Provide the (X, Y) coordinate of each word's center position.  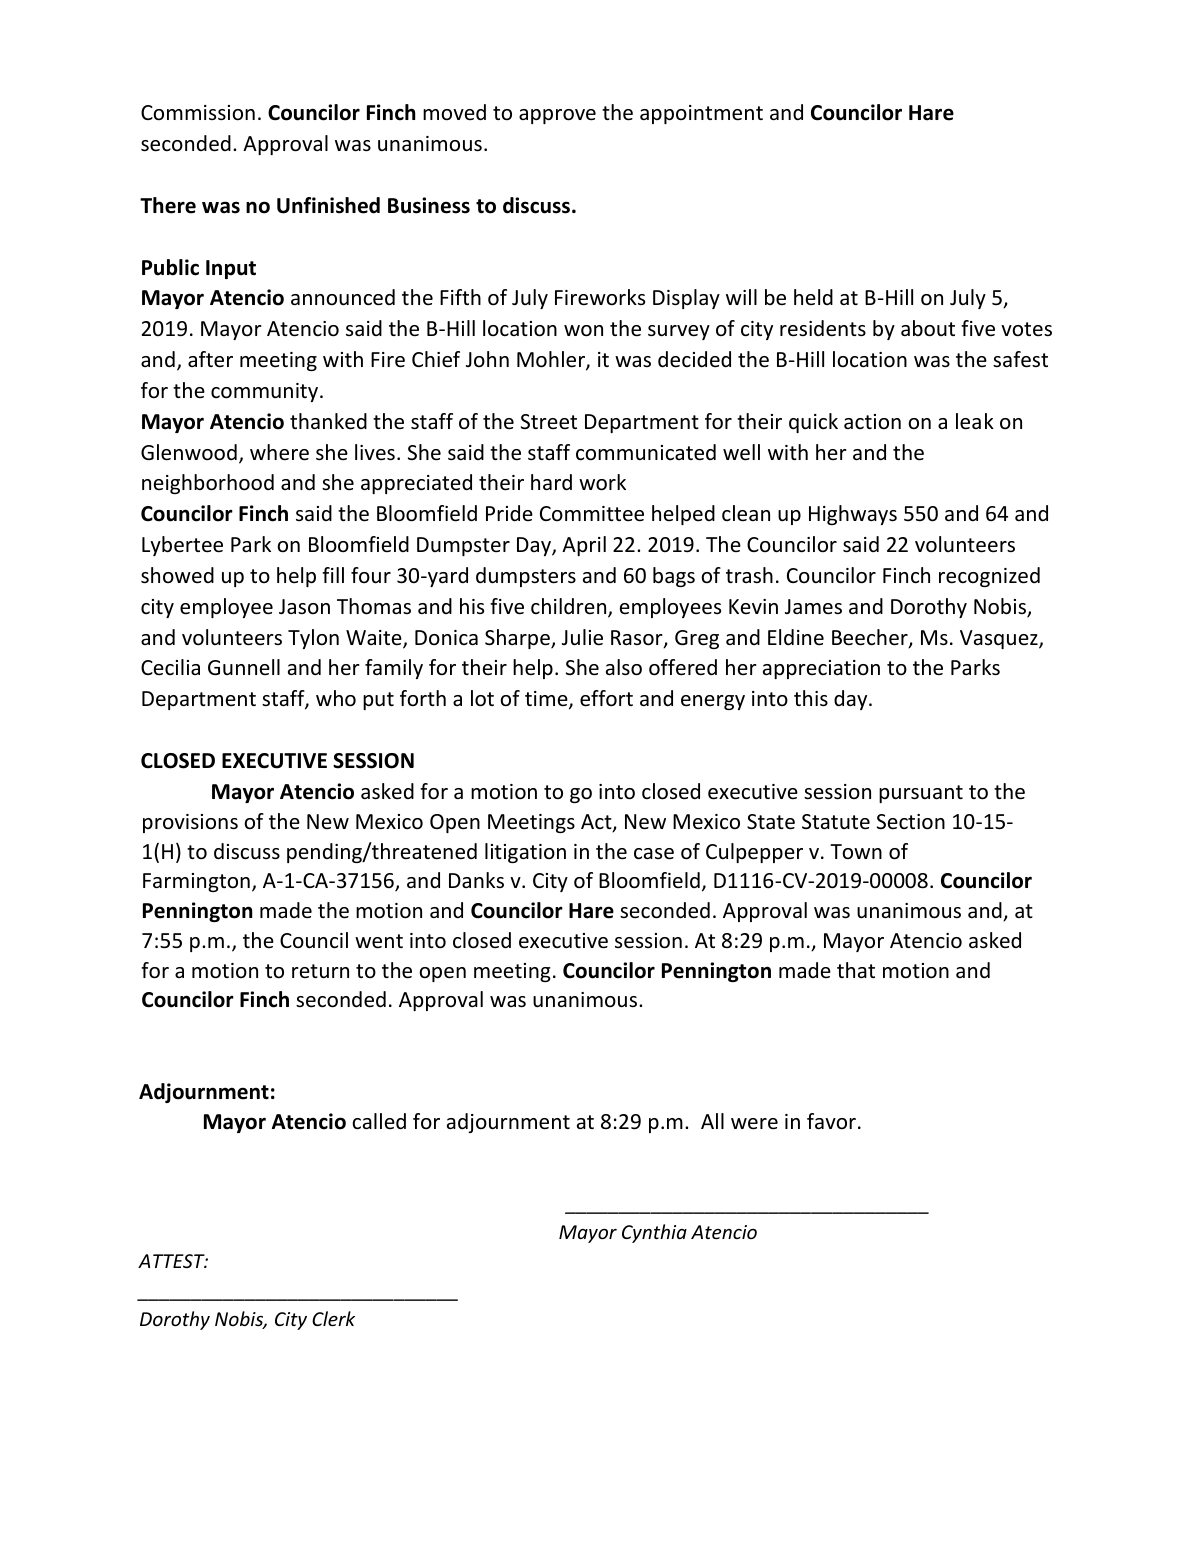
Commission (198, 113)
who (336, 698)
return (320, 971)
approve (557, 116)
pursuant (921, 794)
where (279, 452)
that (856, 970)
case (654, 854)
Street (549, 422)
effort (606, 698)
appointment (701, 114)
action (872, 422)
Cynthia (654, 1233)
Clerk (333, 1318)
